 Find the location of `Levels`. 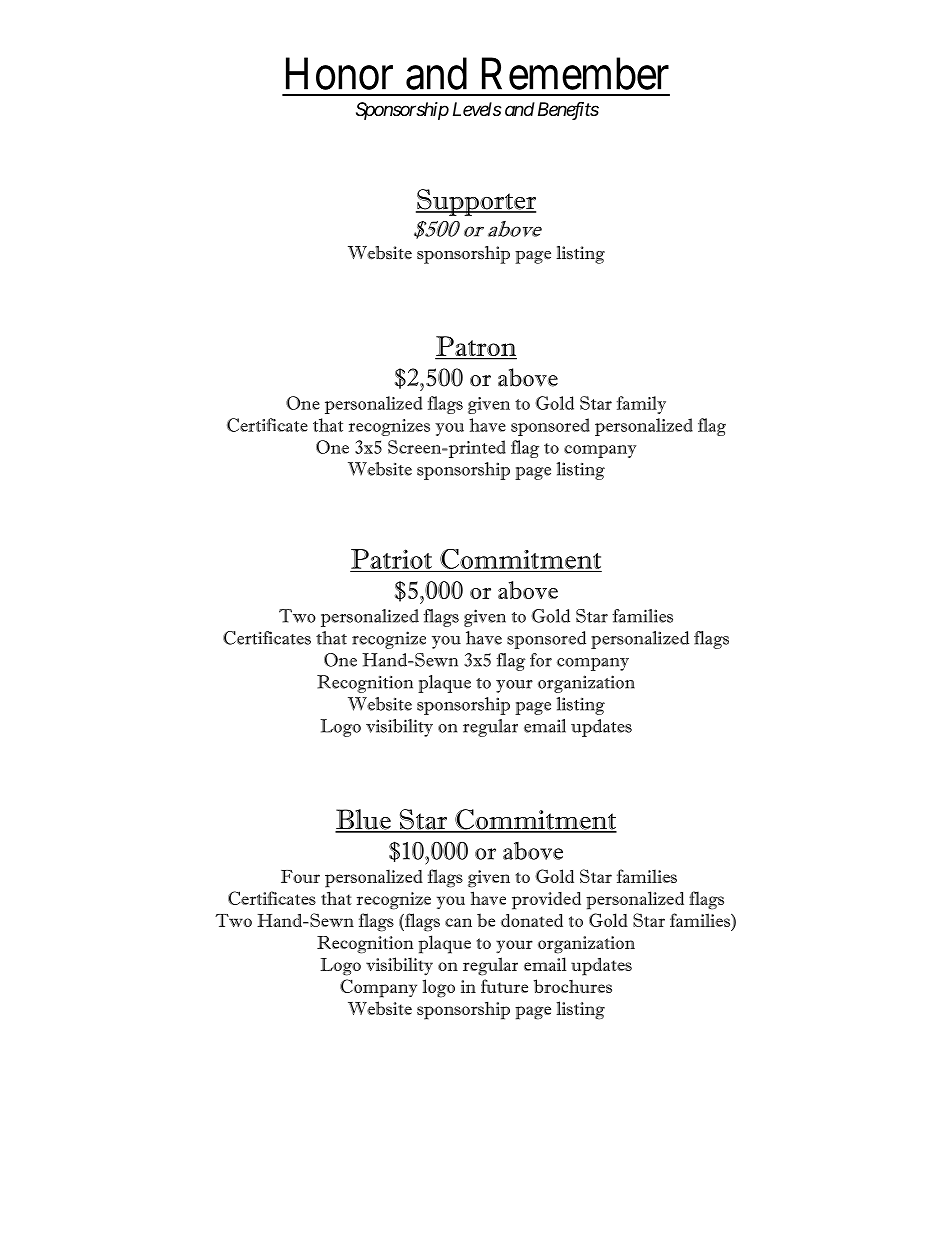

Levels is located at coordinates (477, 109).
